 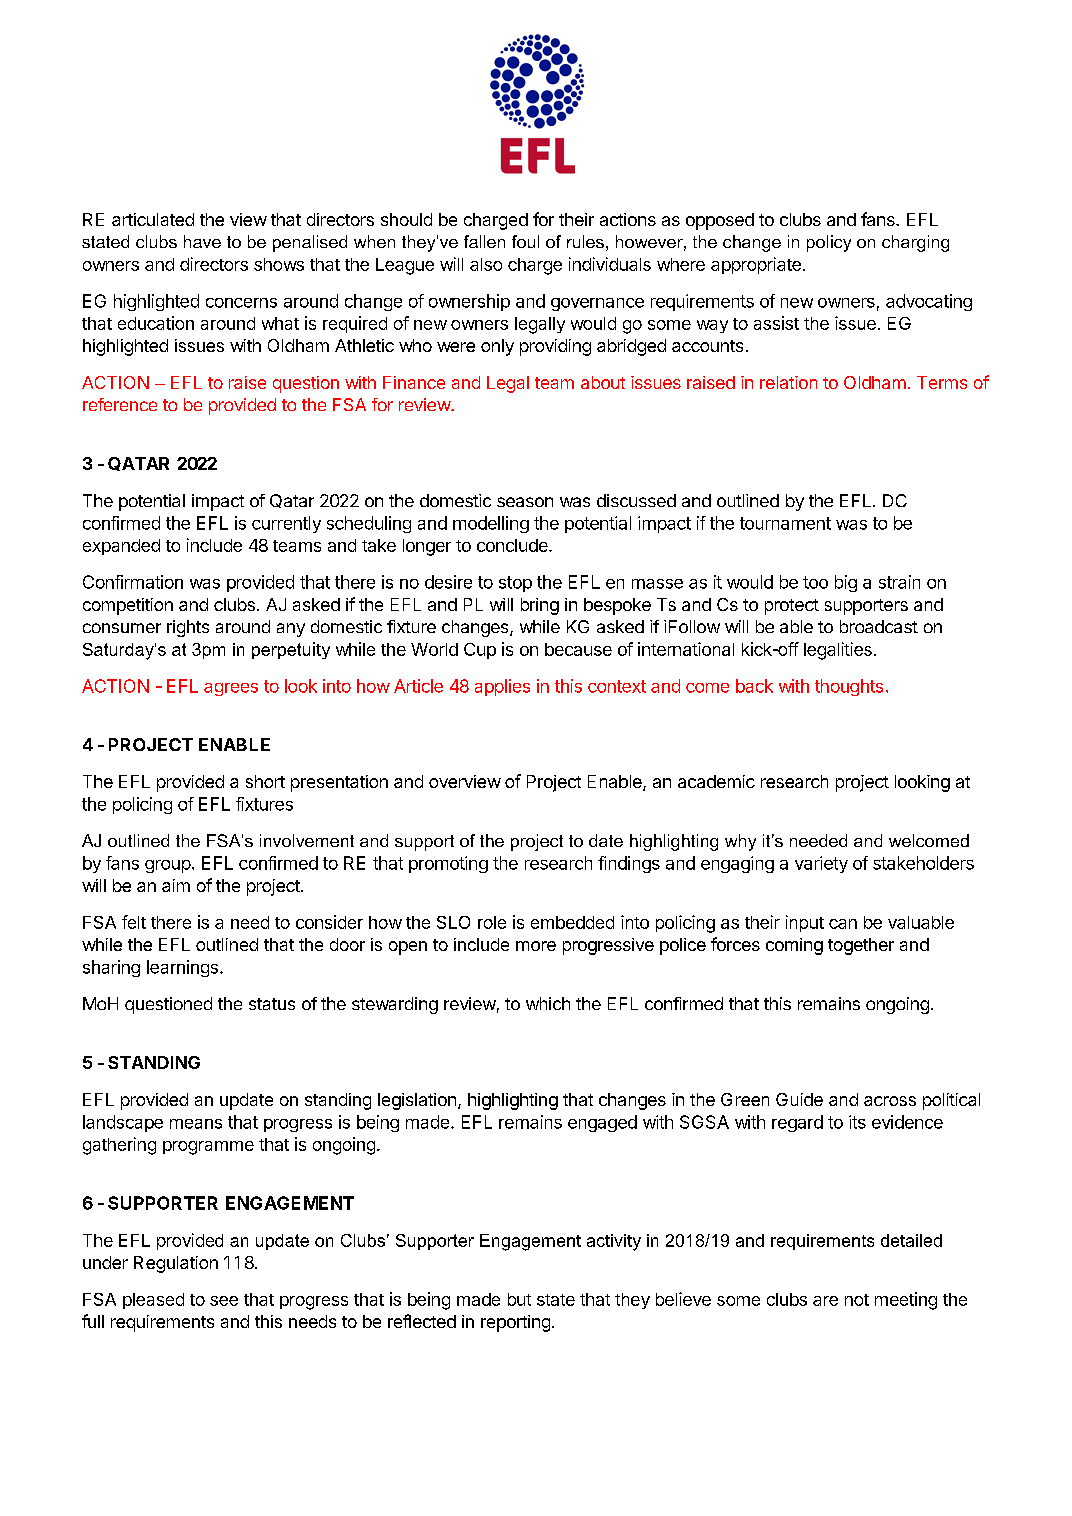 I want to click on foul, so click(x=525, y=241).
